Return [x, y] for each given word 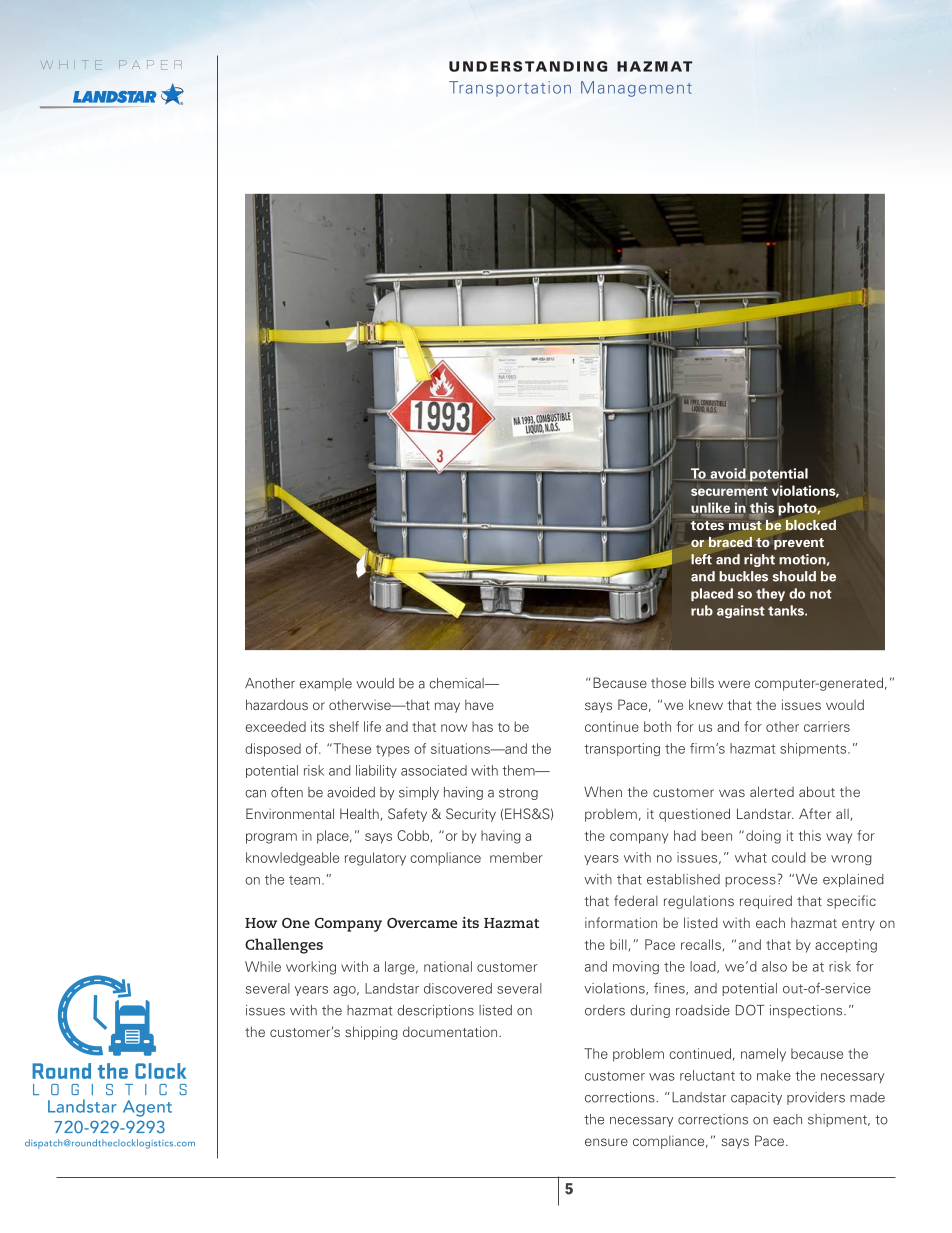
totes [707, 525]
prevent [799, 544]
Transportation [510, 89]
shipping [371, 1033]
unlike [711, 508]
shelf [344, 726]
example [325, 684]
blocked [811, 524]
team [304, 880]
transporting [622, 749]
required [766, 902]
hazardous [277, 704]
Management [636, 89]
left [701, 559]
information [621, 922]
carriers [827, 726]
